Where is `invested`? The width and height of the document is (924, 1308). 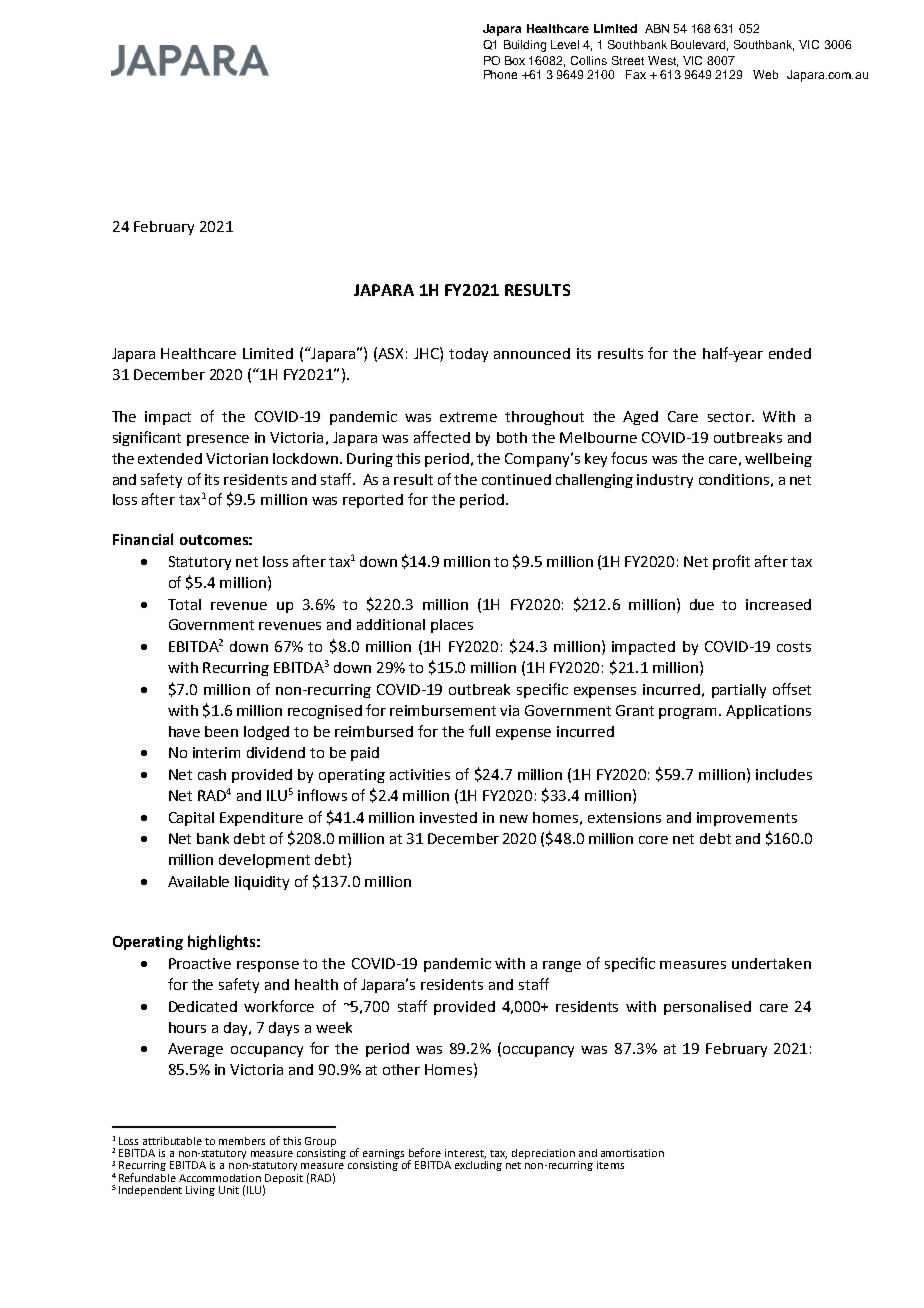
invested is located at coordinates (448, 817).
